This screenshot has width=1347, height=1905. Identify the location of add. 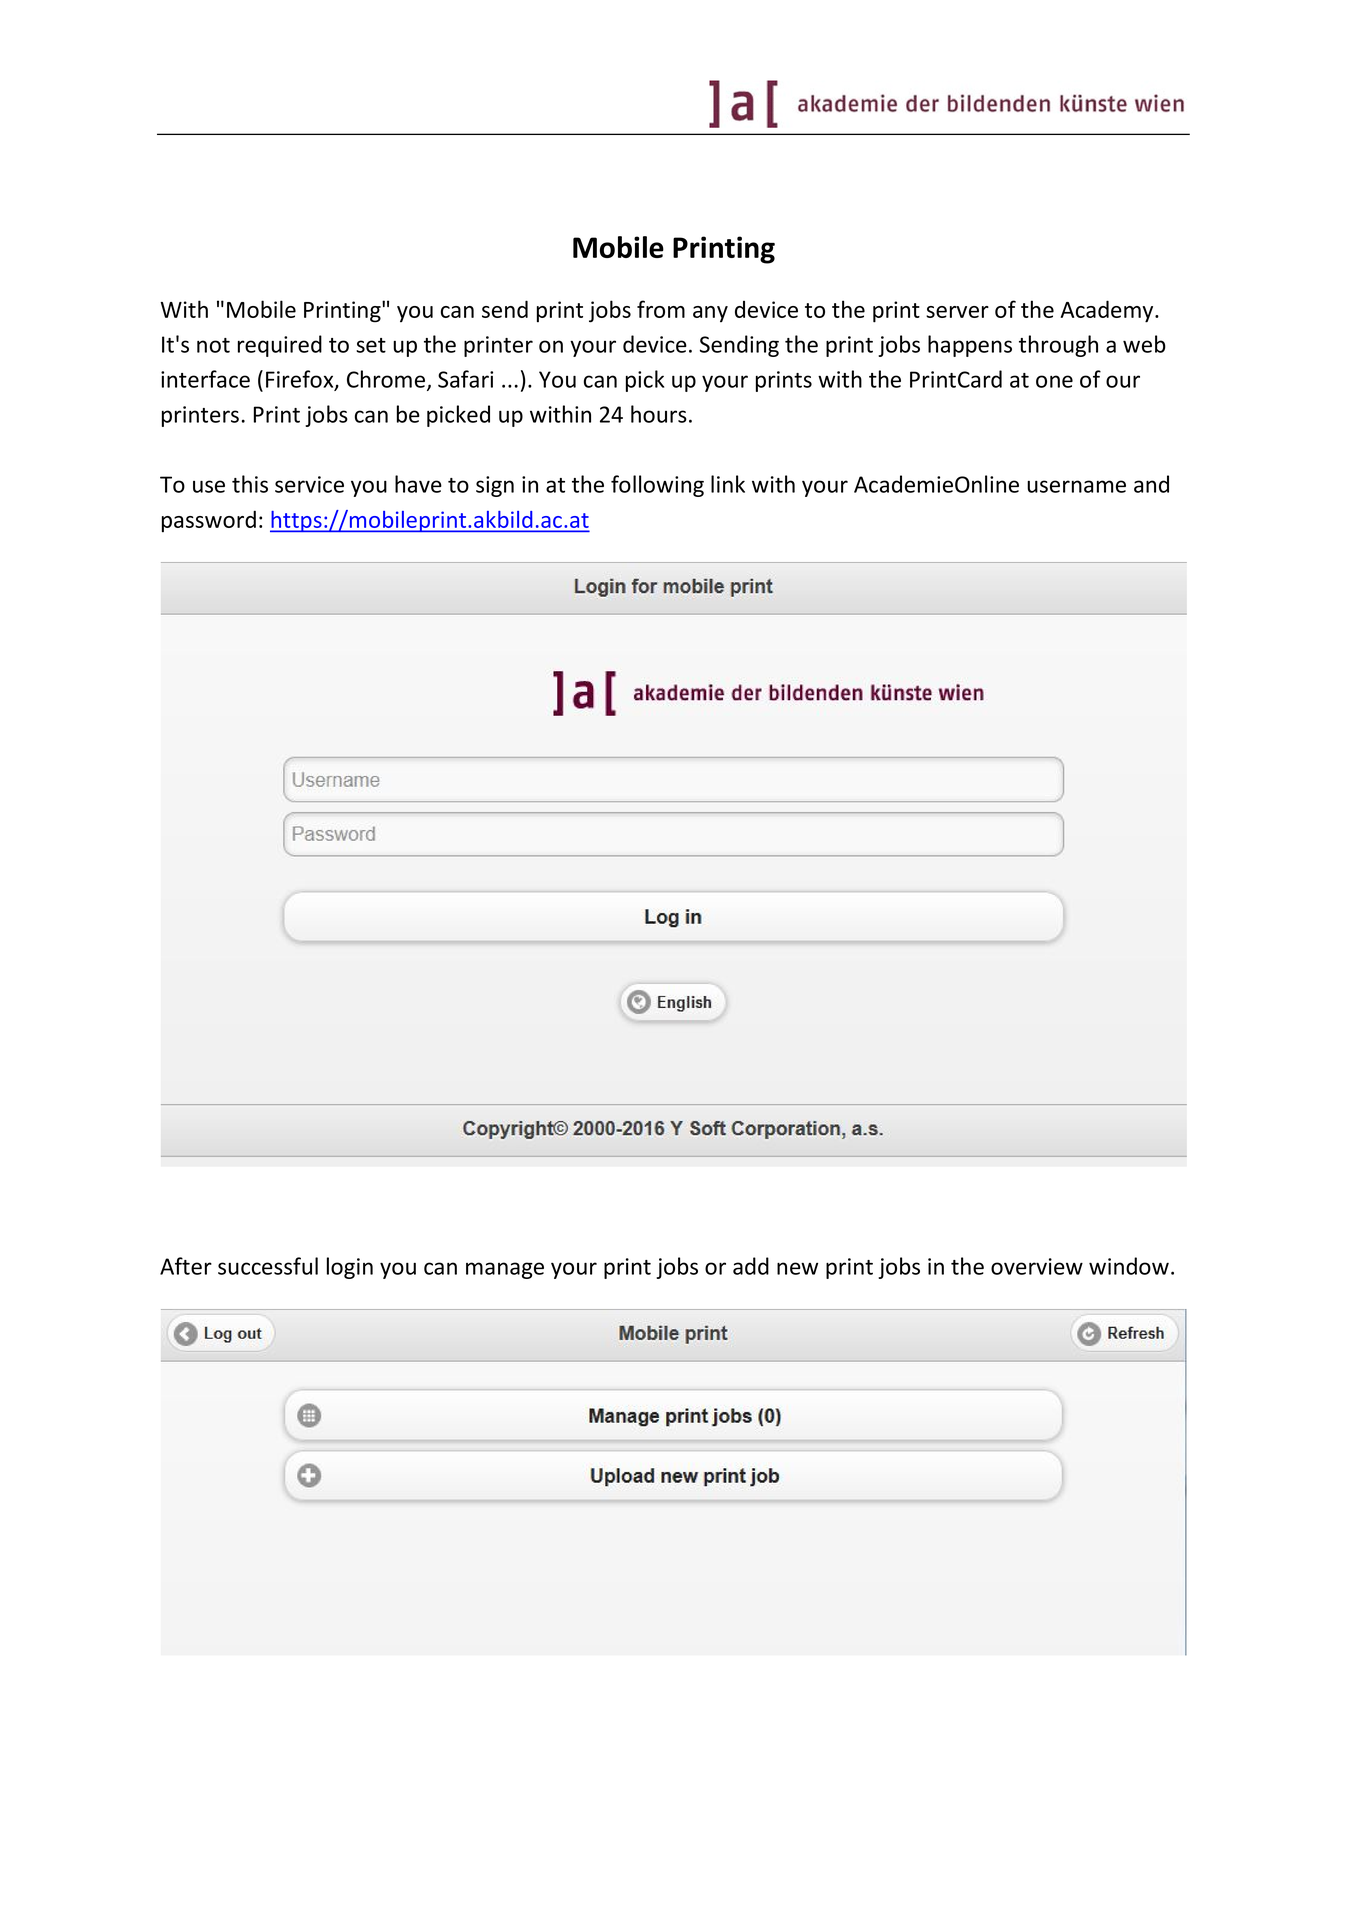
(751, 1266).
